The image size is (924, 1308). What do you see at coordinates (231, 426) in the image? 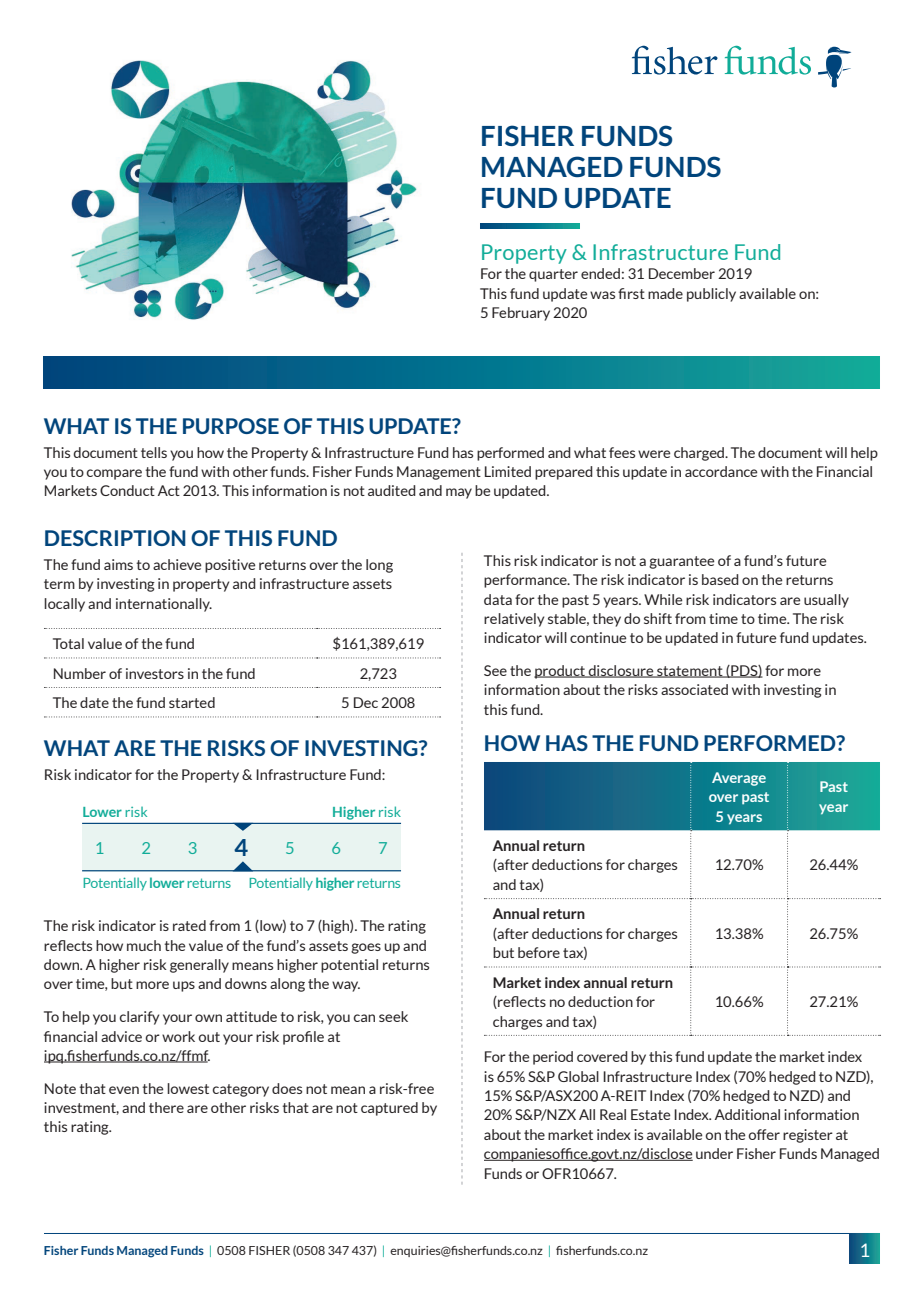
I see `PURPOSE` at bounding box center [231, 426].
